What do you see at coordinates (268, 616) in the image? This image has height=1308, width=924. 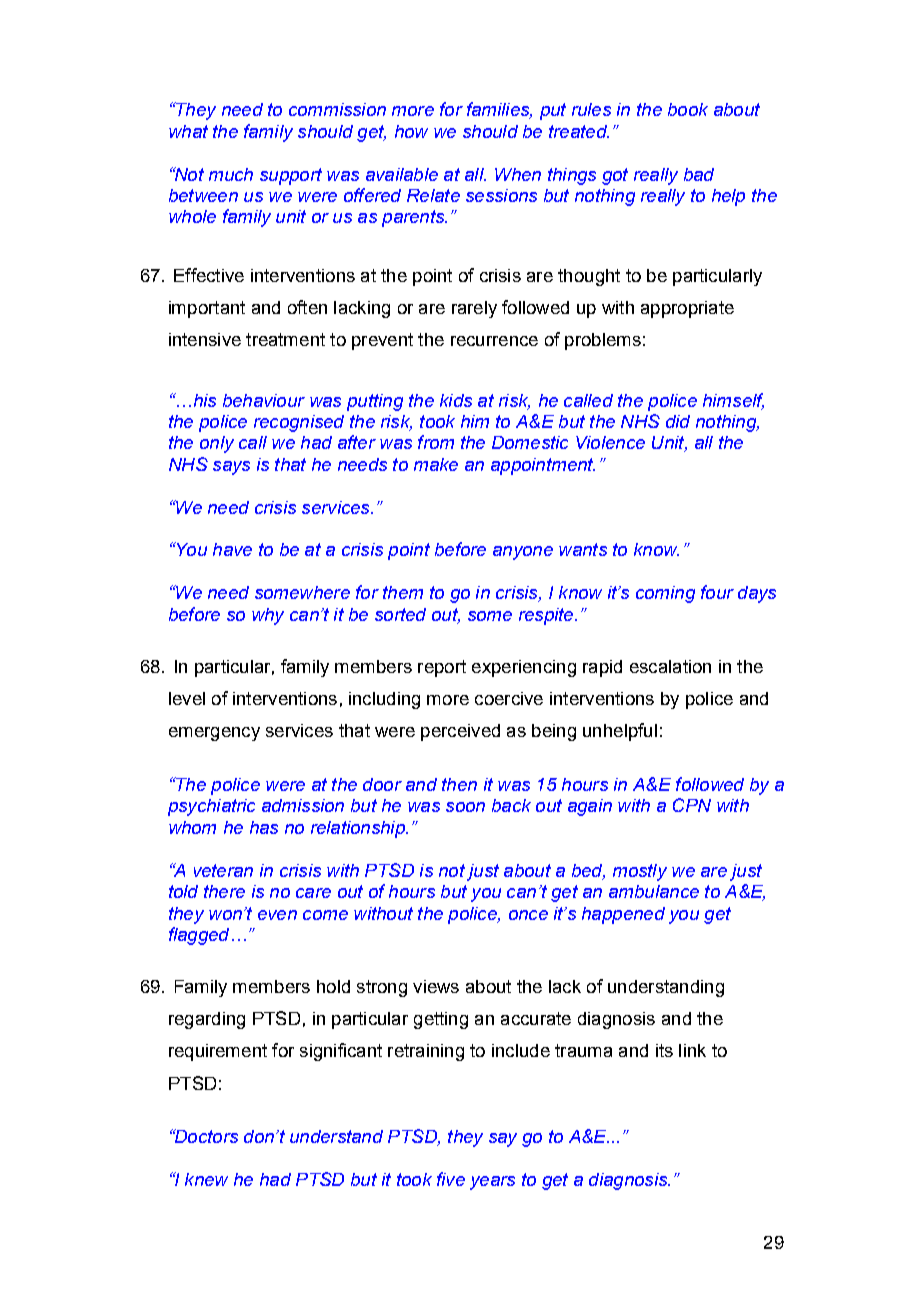 I see `why` at bounding box center [268, 616].
